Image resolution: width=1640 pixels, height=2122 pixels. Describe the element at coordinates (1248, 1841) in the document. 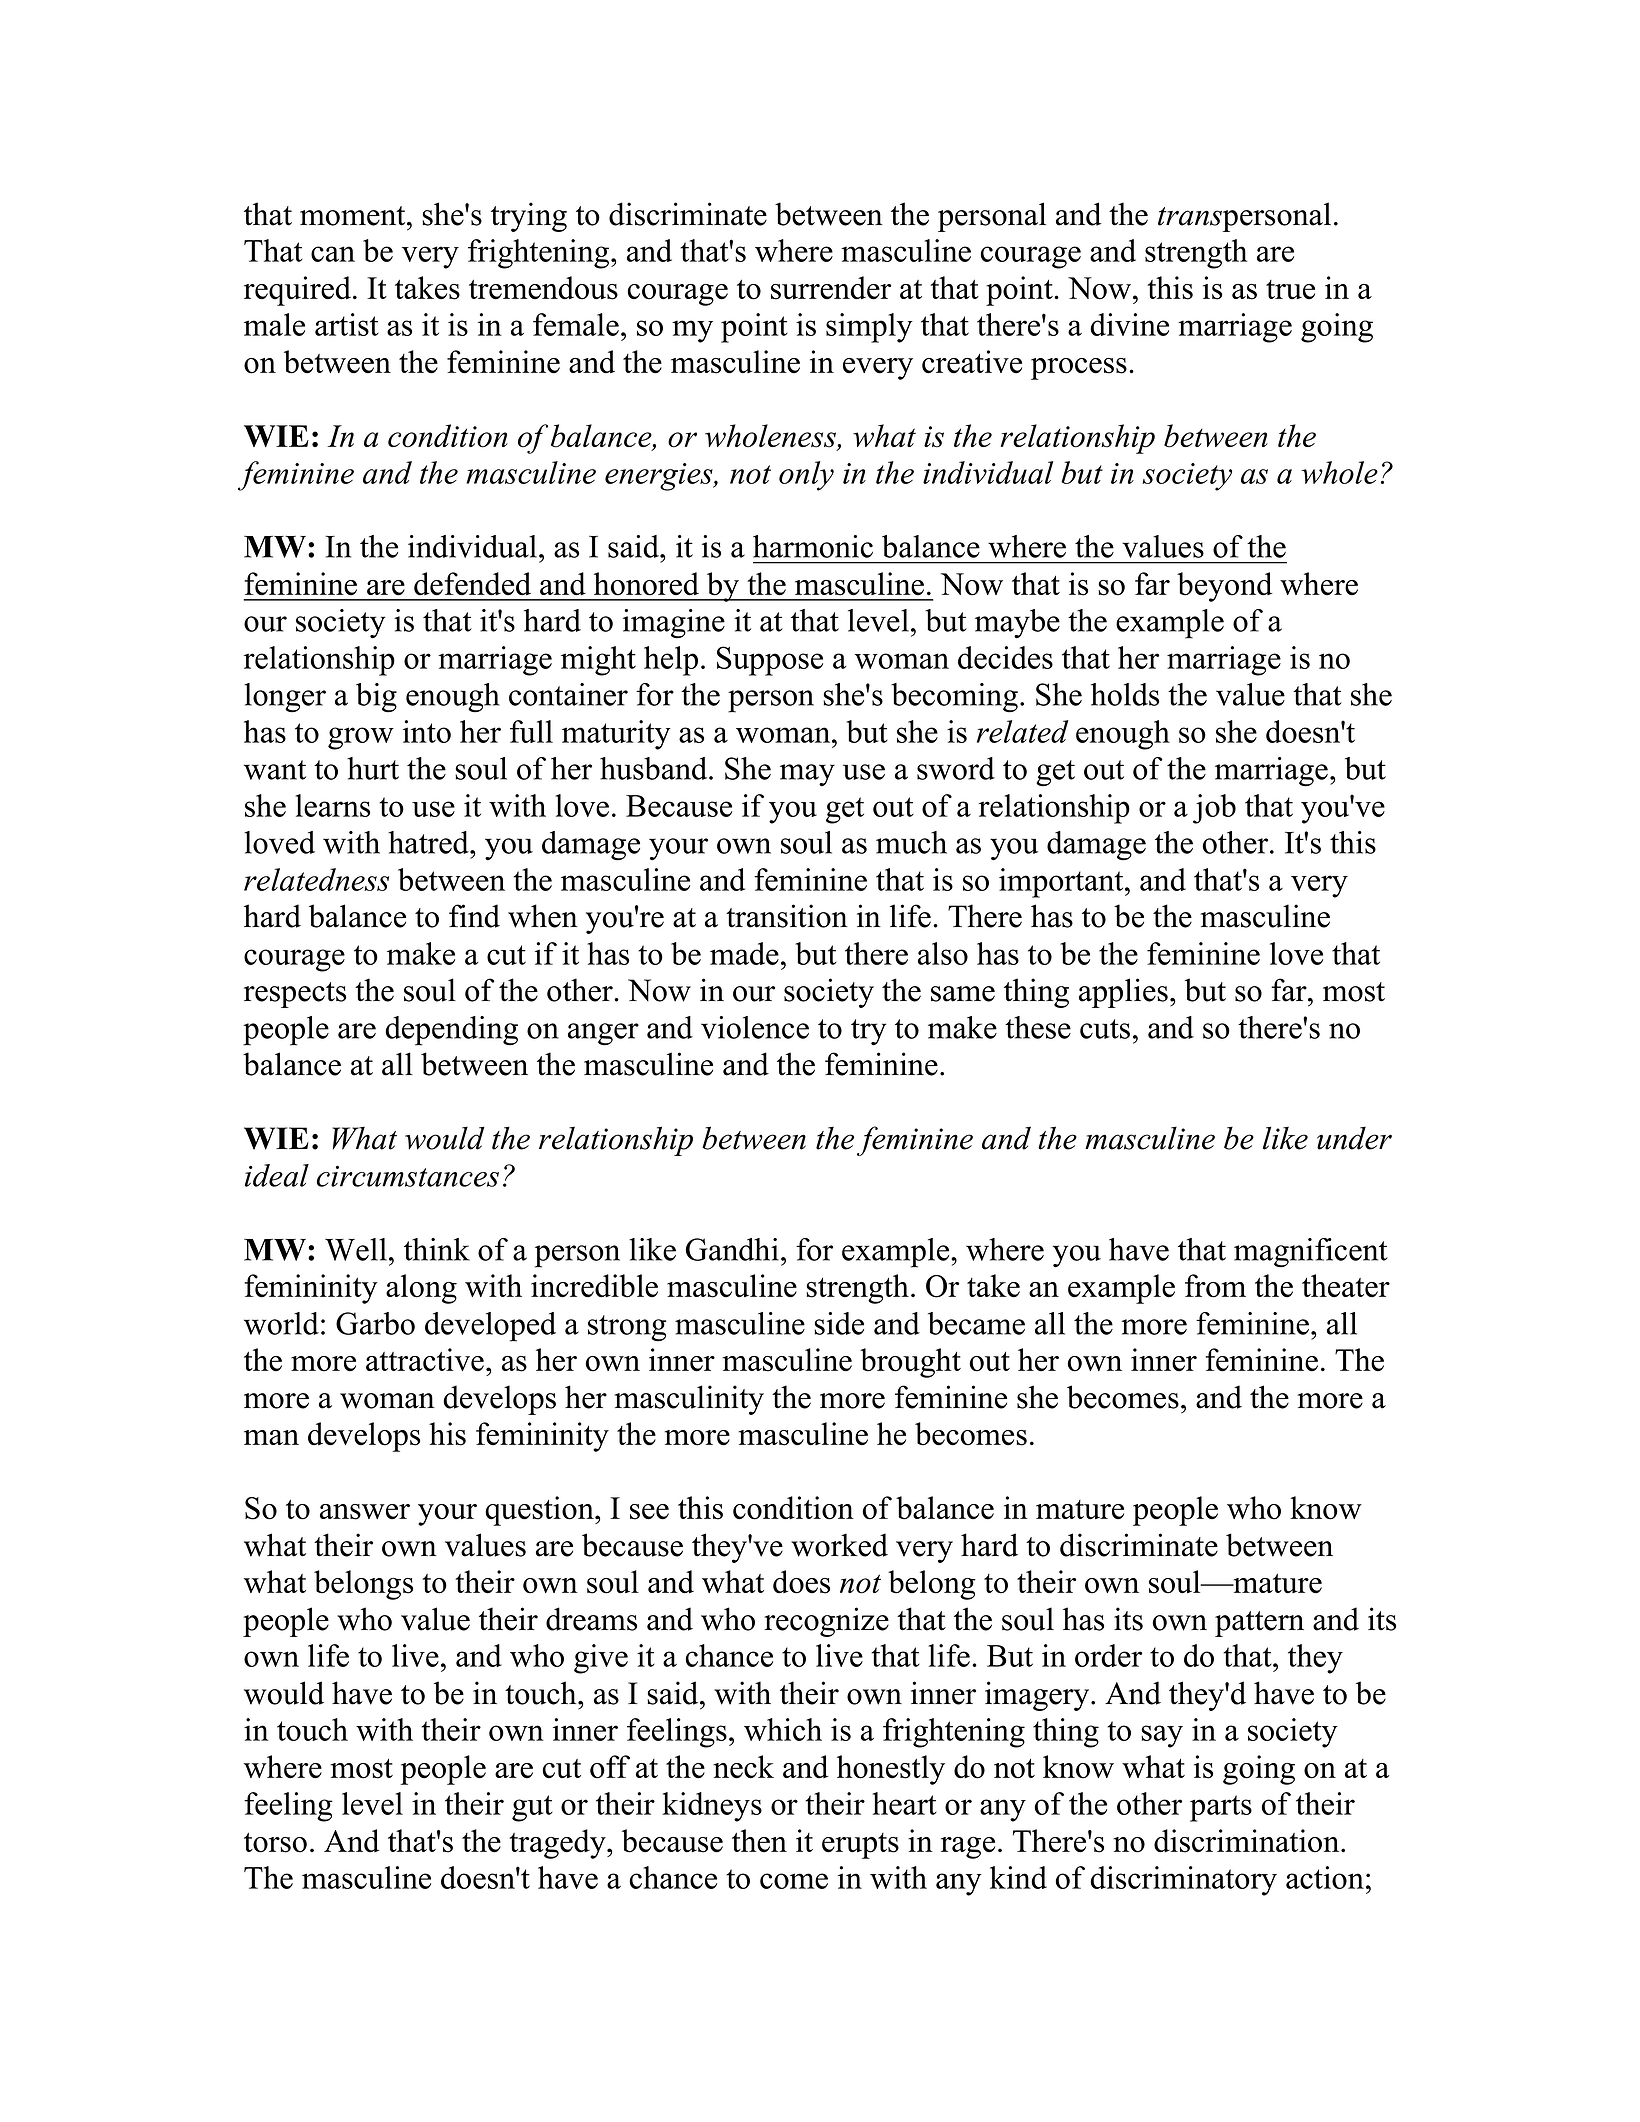

I see `discrimination` at that location.
